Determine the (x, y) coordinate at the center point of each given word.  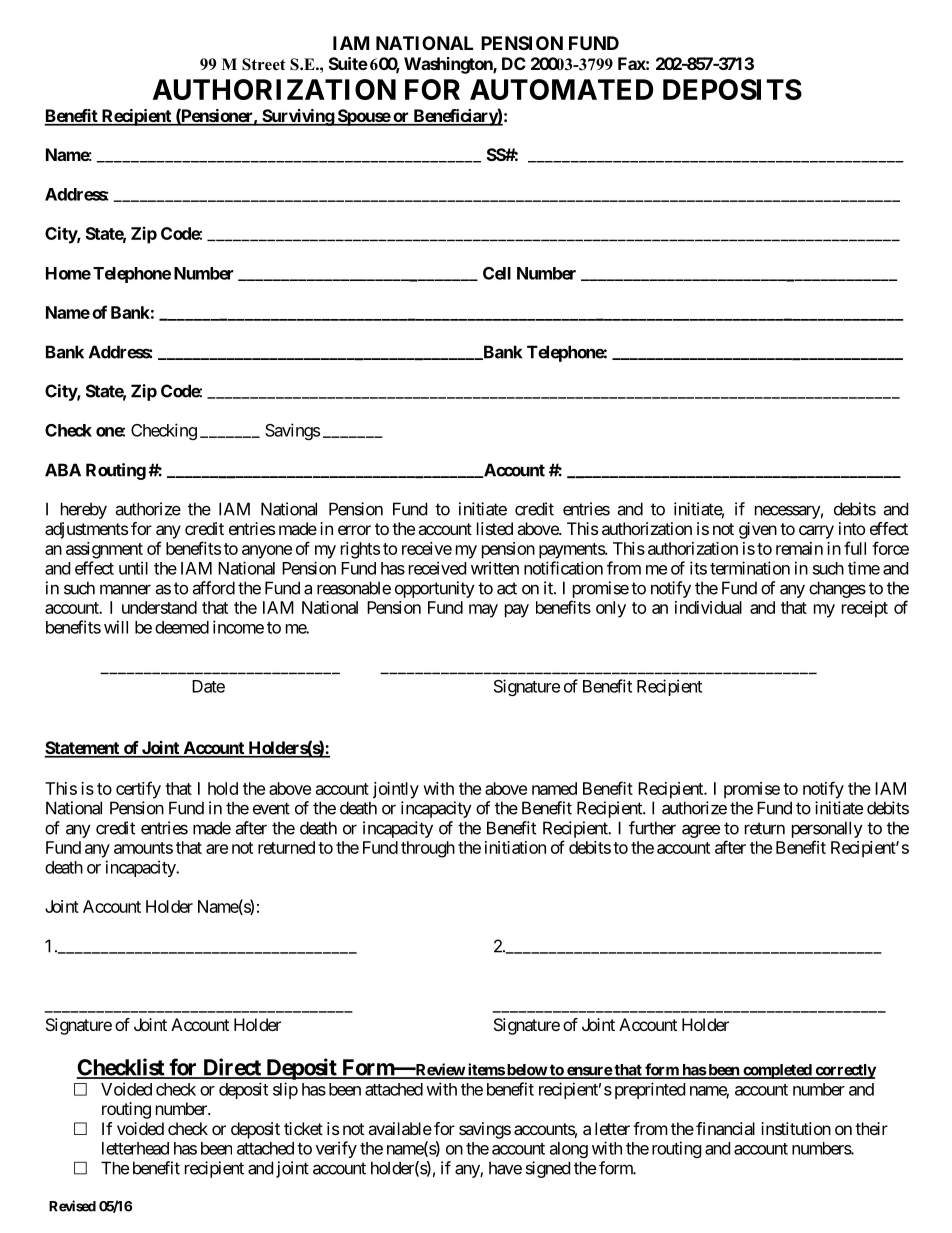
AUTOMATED (561, 89)
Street (264, 64)
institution (796, 1128)
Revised (72, 1206)
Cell (497, 273)
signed (548, 1169)
